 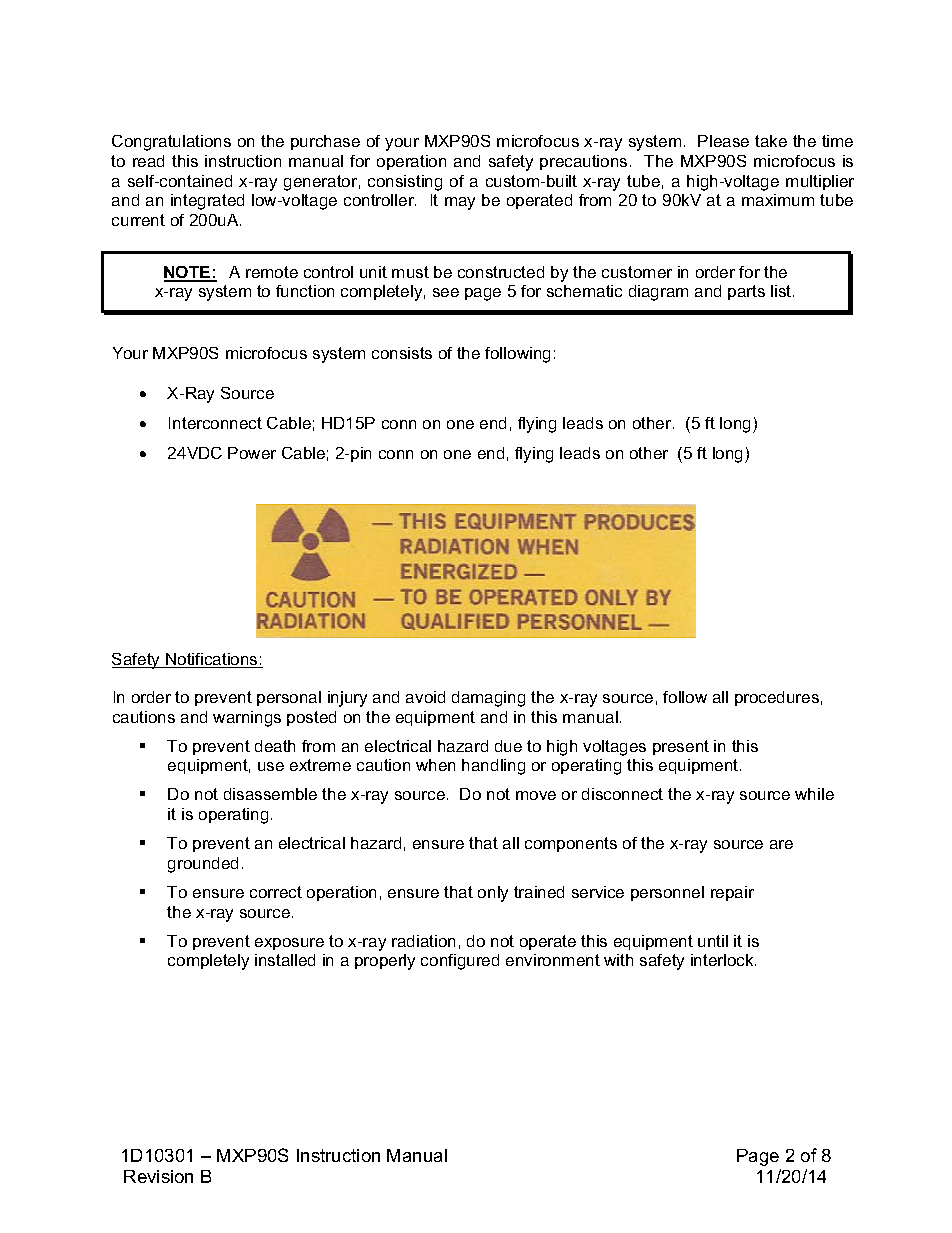 I want to click on maximum, so click(x=778, y=200).
